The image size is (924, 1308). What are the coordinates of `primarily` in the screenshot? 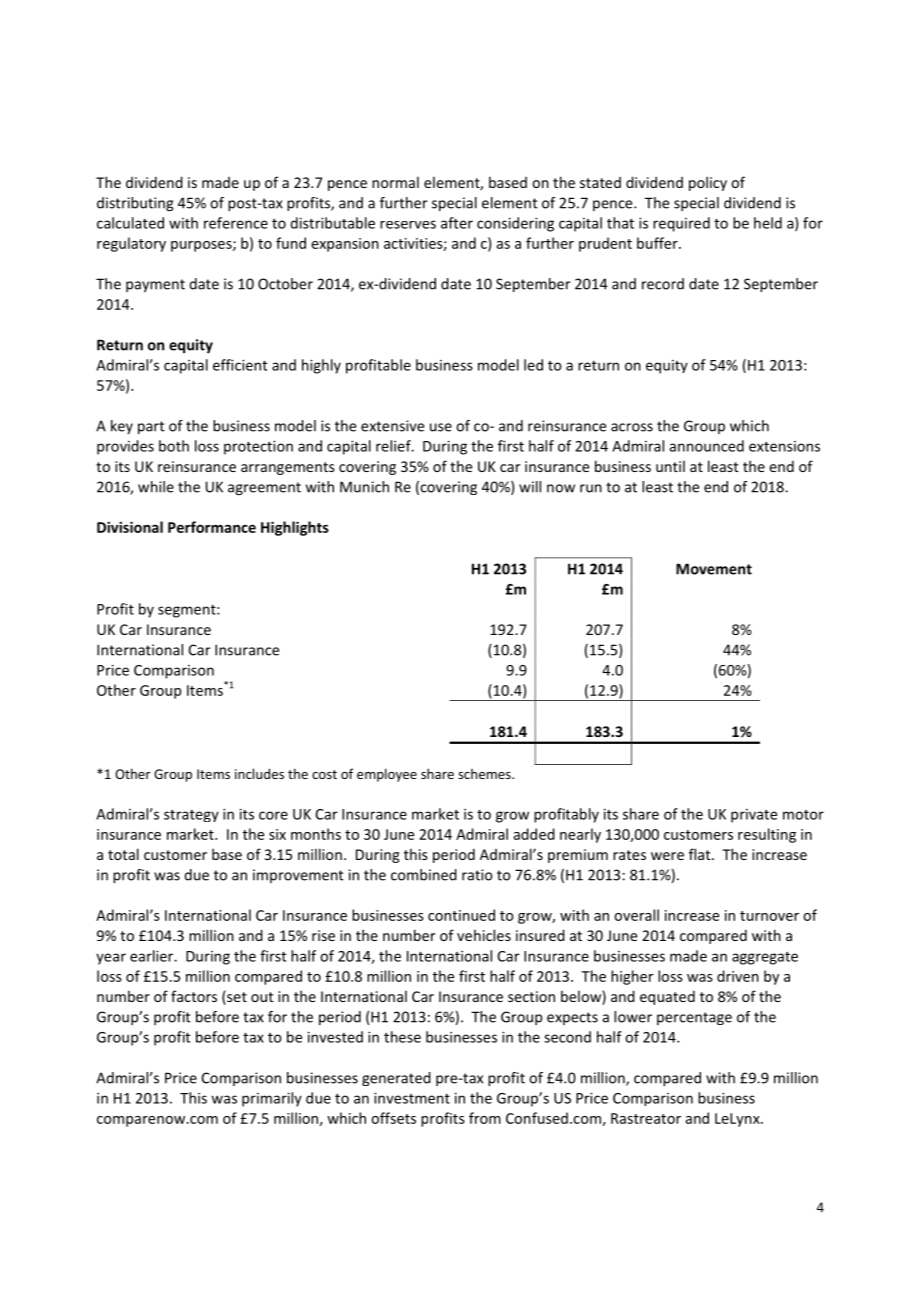 It's located at (272, 1099).
